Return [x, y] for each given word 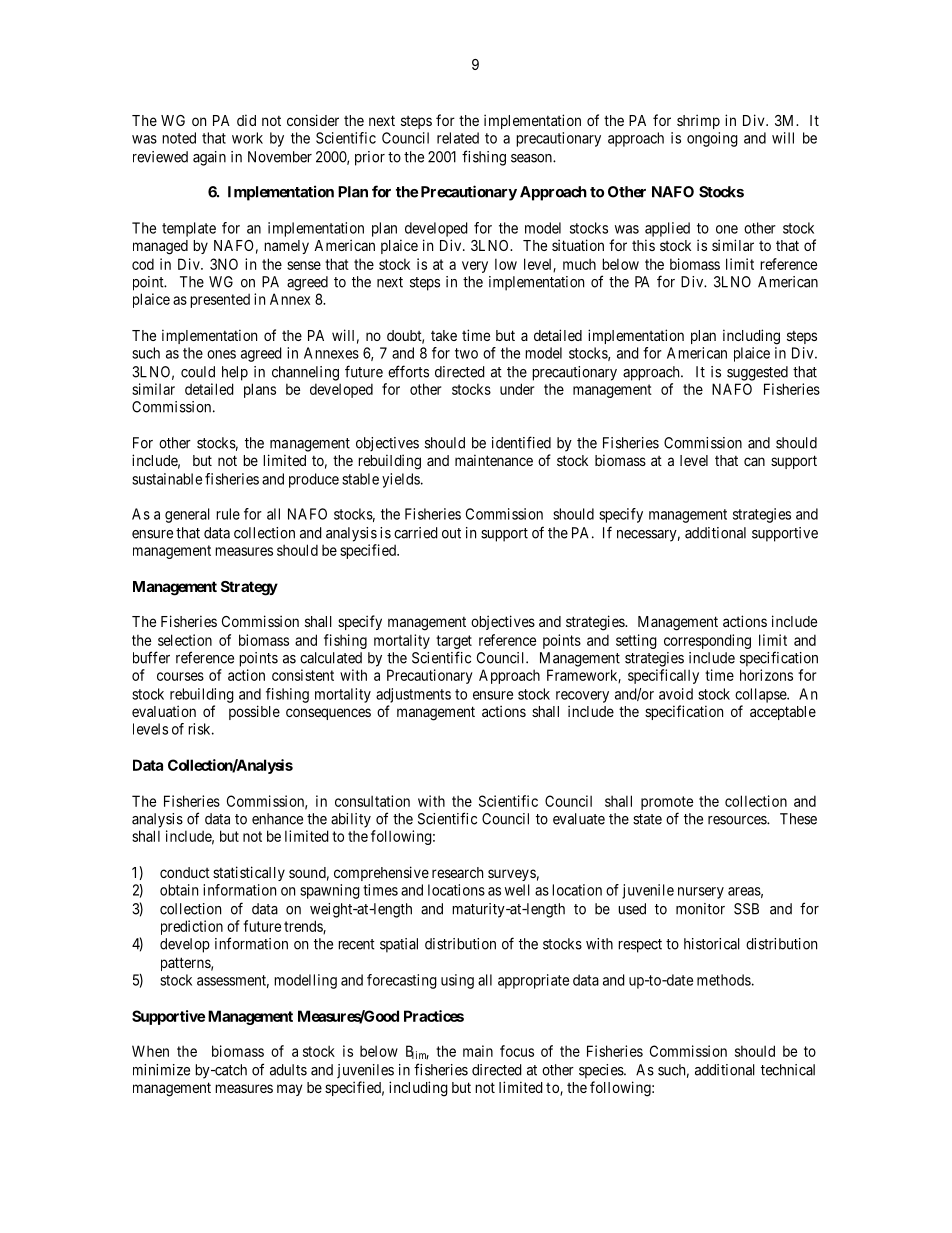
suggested [757, 373]
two [466, 353]
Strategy [249, 588]
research [457, 872]
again [209, 158]
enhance [277, 819]
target [454, 642]
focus [517, 1051]
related [458, 138]
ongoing [712, 139]
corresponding [707, 641]
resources [738, 820]
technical [788, 1070]
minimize [161, 1070]
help [235, 373]
